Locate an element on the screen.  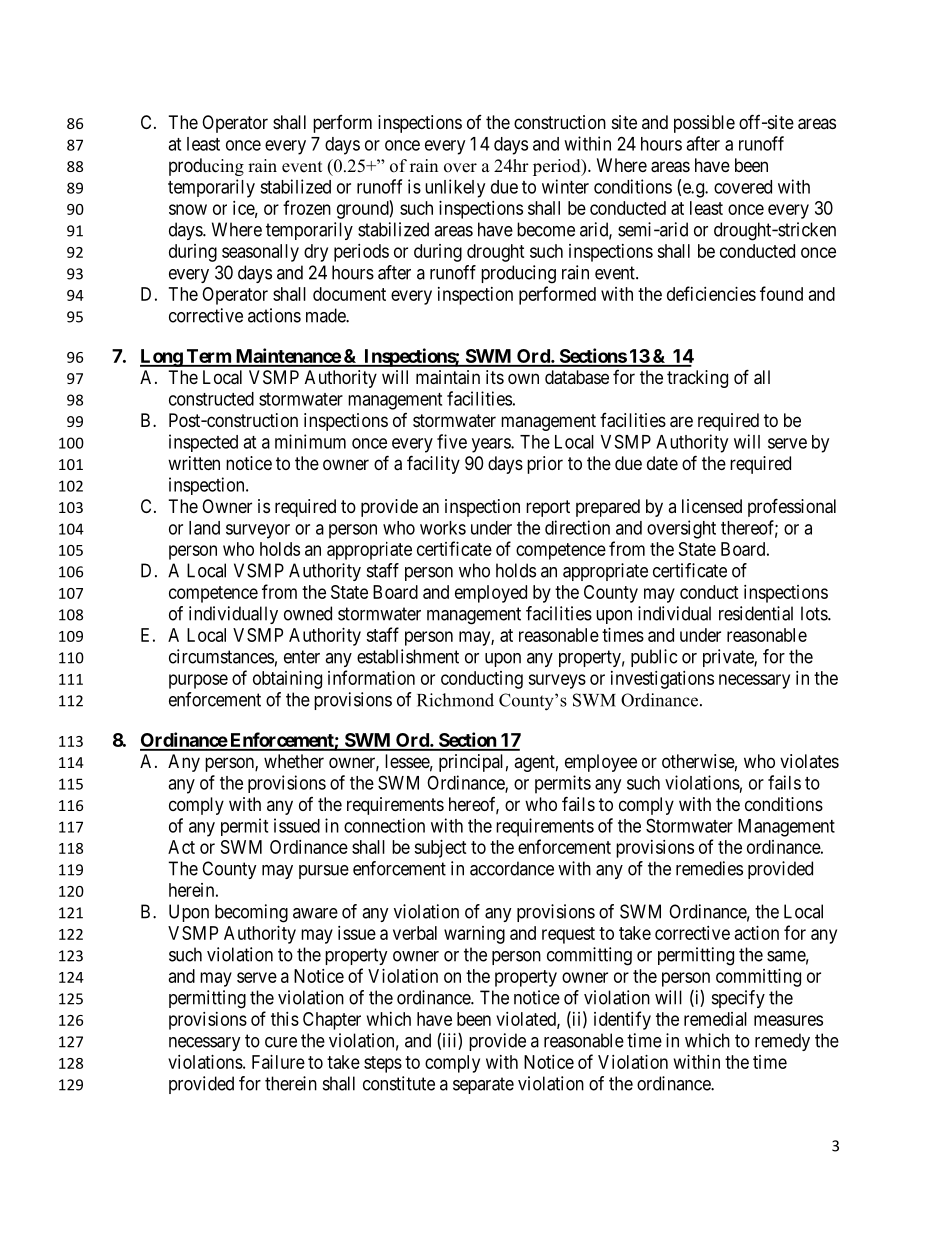
unlikely is located at coordinates (455, 188).
